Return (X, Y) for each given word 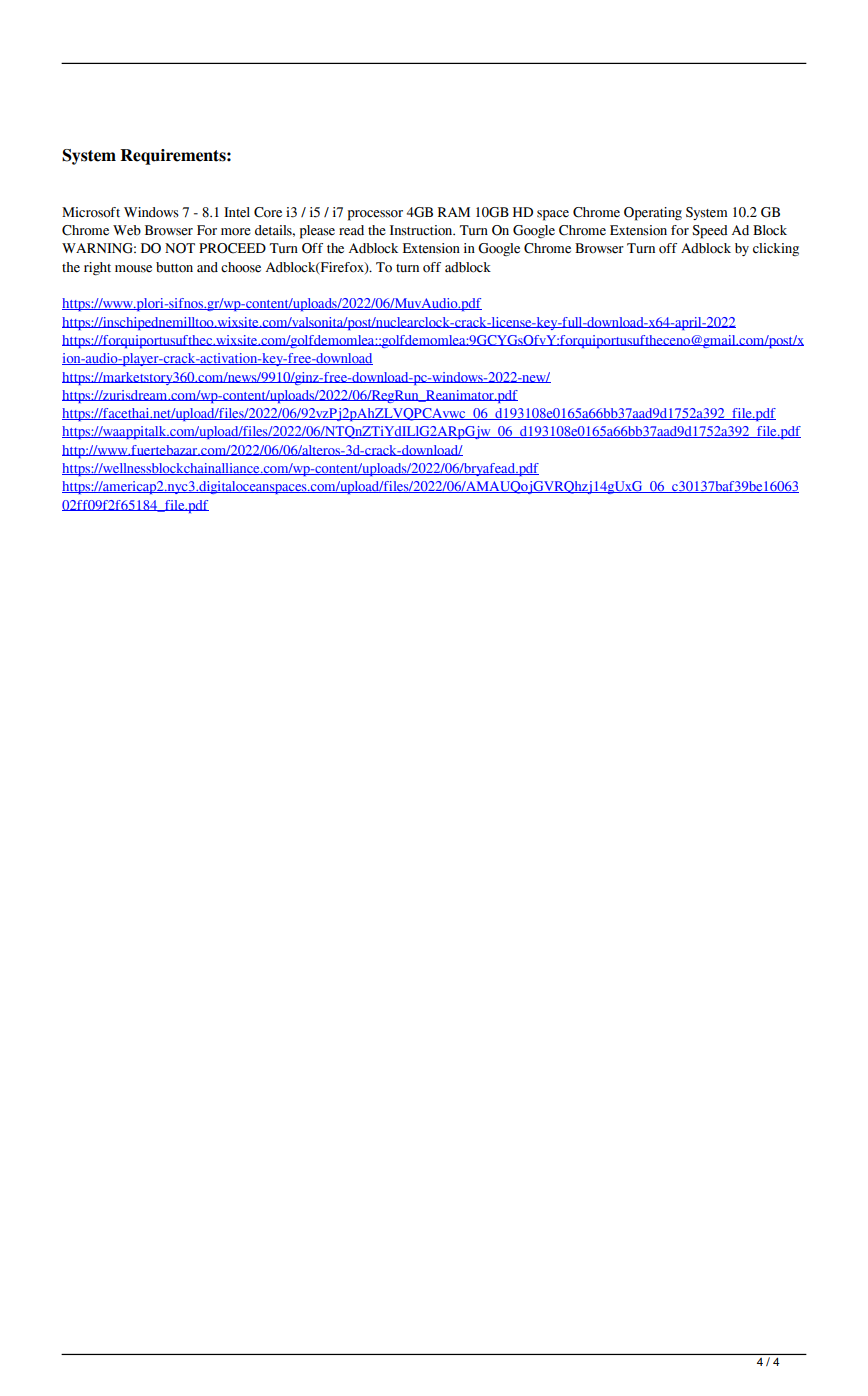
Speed (710, 232)
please (317, 232)
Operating (653, 214)
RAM (454, 212)
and (207, 267)
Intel (237, 212)
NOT (180, 248)
